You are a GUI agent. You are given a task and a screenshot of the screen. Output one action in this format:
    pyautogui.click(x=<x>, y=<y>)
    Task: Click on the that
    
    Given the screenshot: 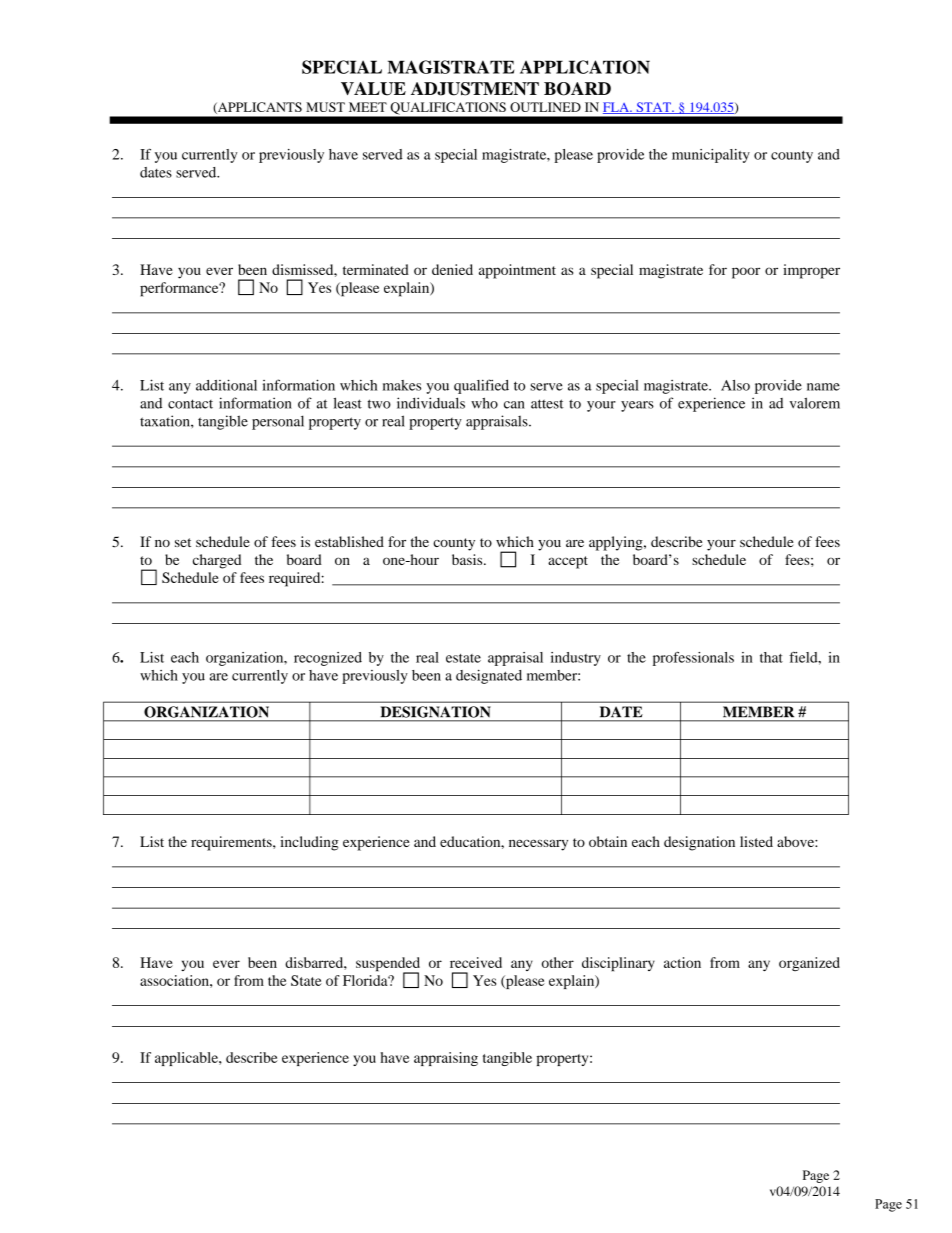 What is the action you would take?
    pyautogui.click(x=771, y=657)
